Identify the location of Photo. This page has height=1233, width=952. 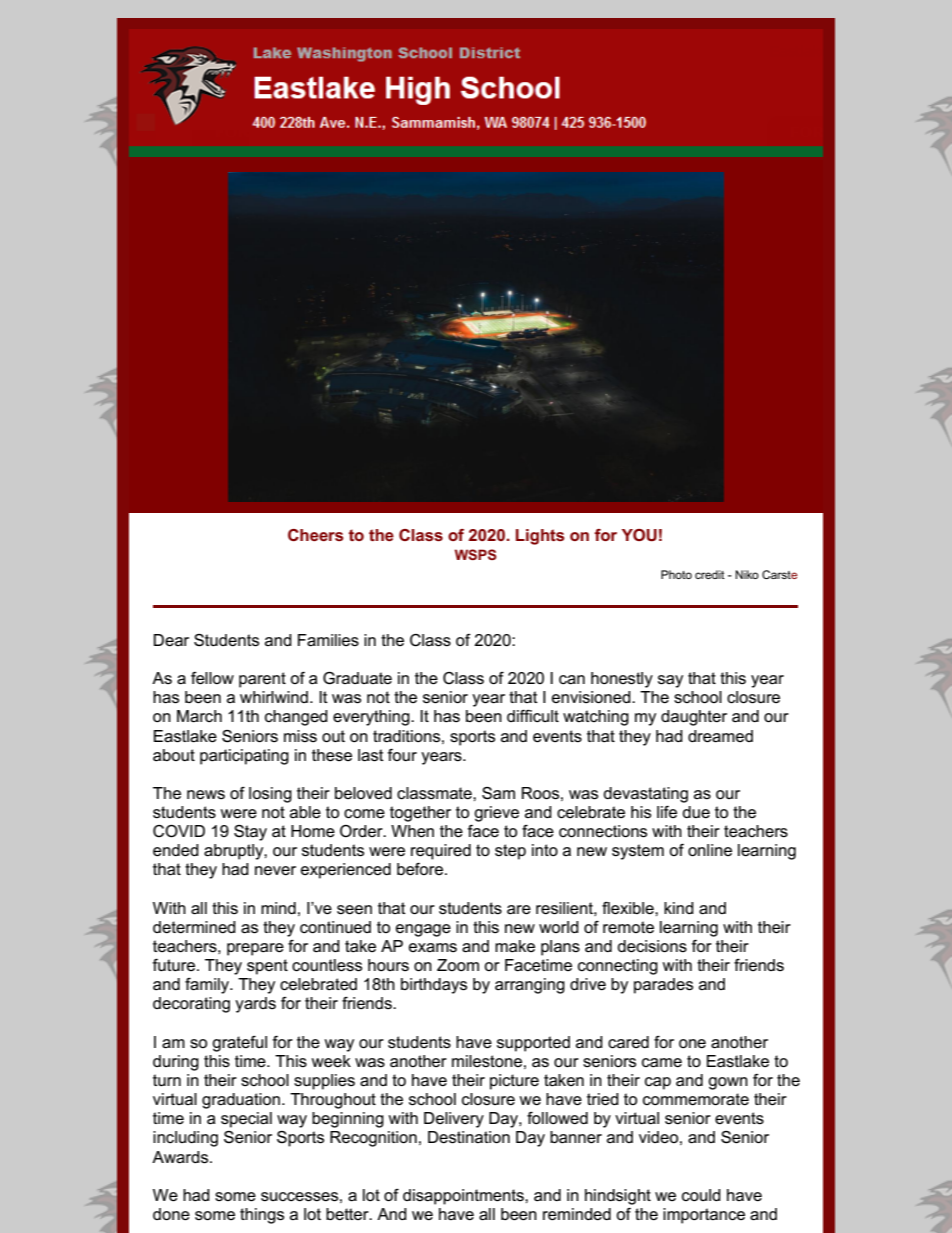
(676, 574).
